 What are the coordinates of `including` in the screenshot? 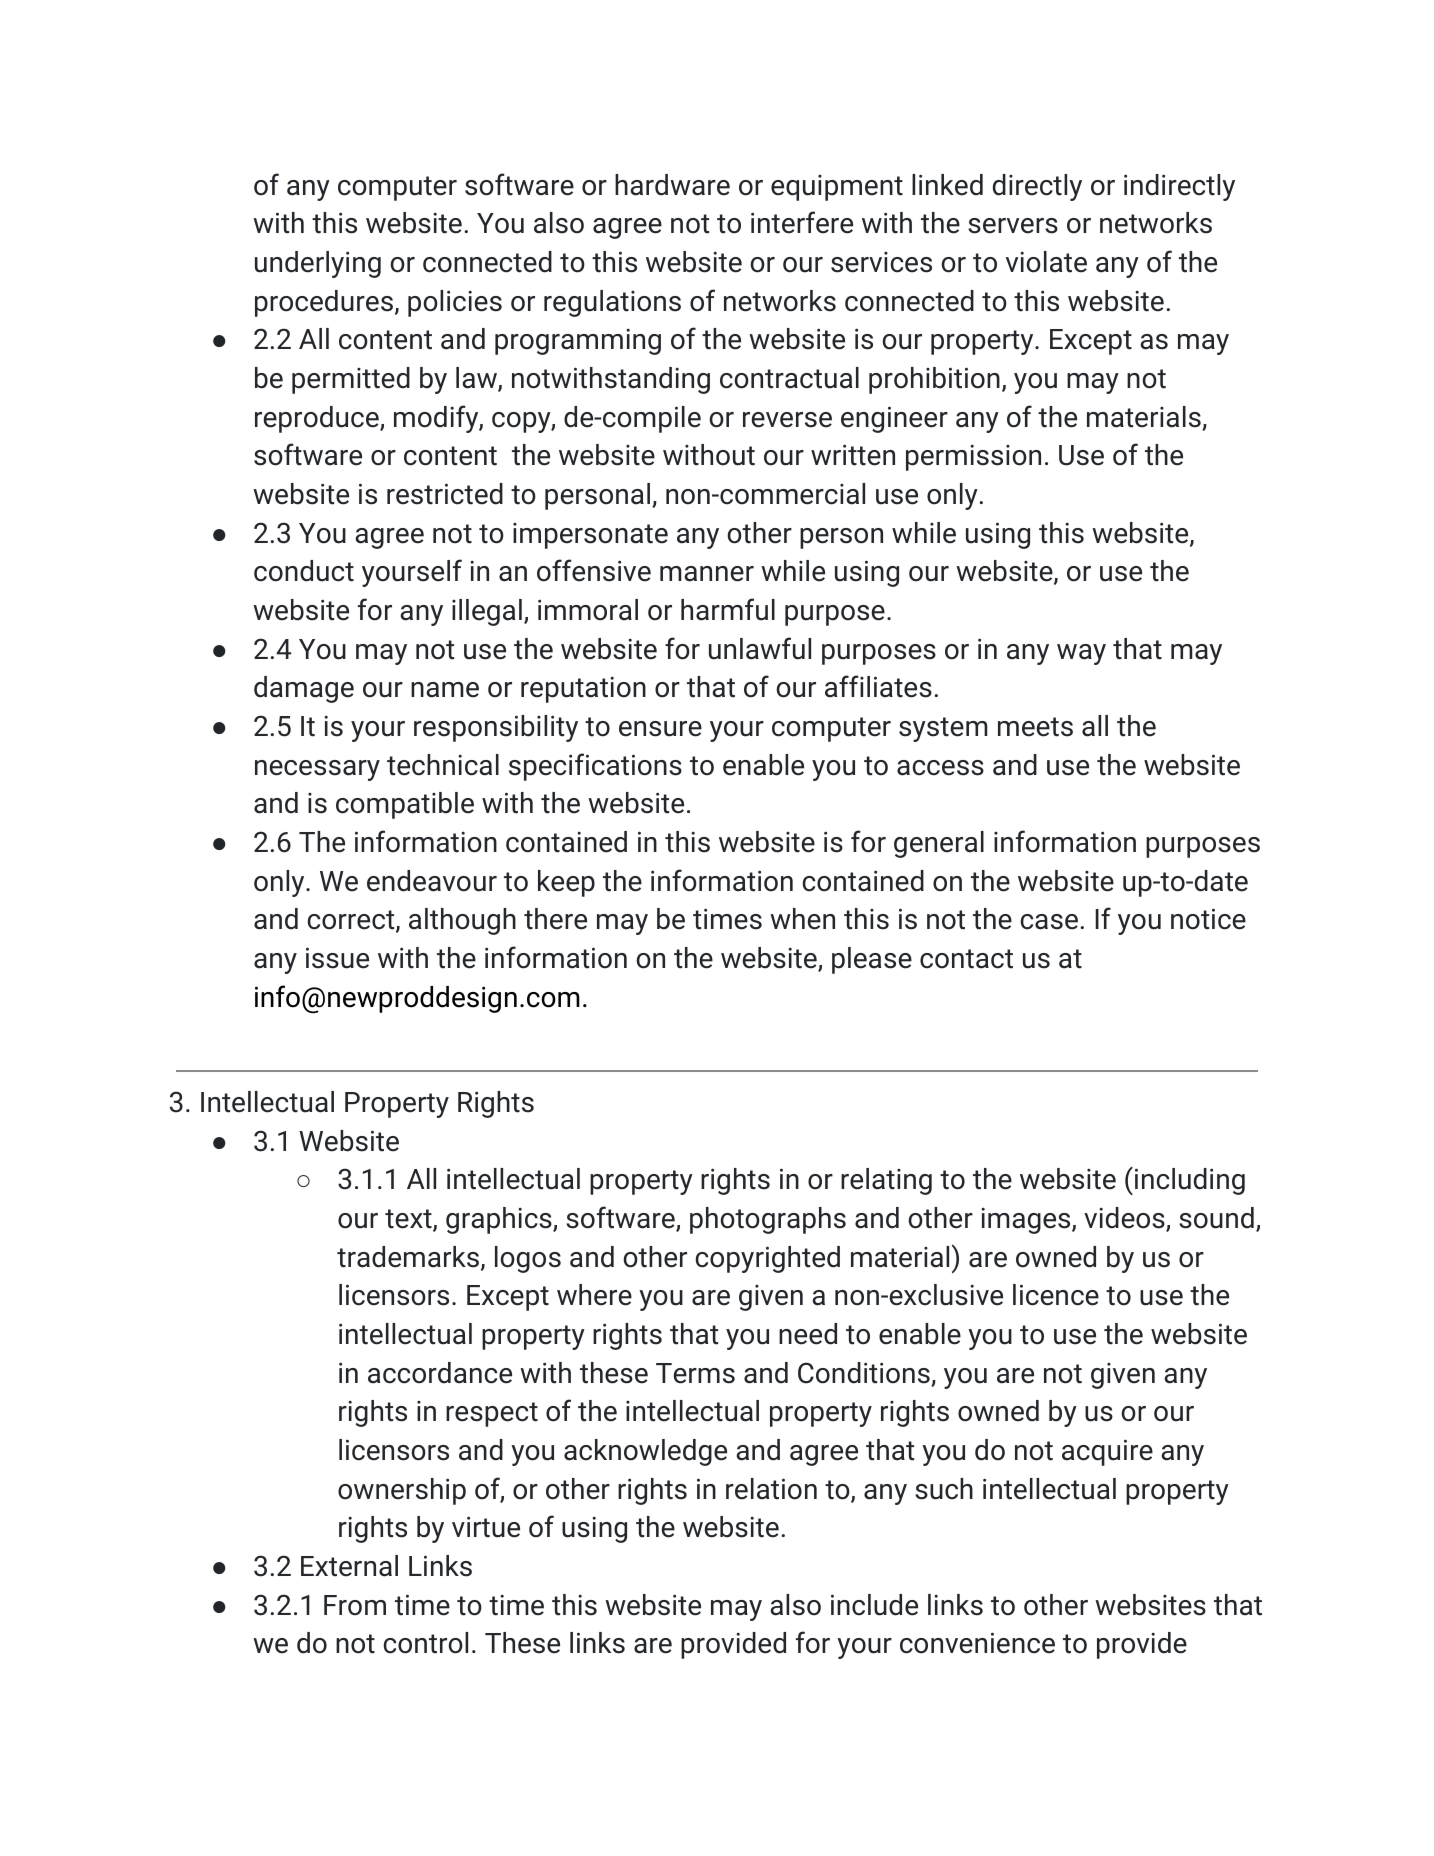 It's located at (1188, 1181).
